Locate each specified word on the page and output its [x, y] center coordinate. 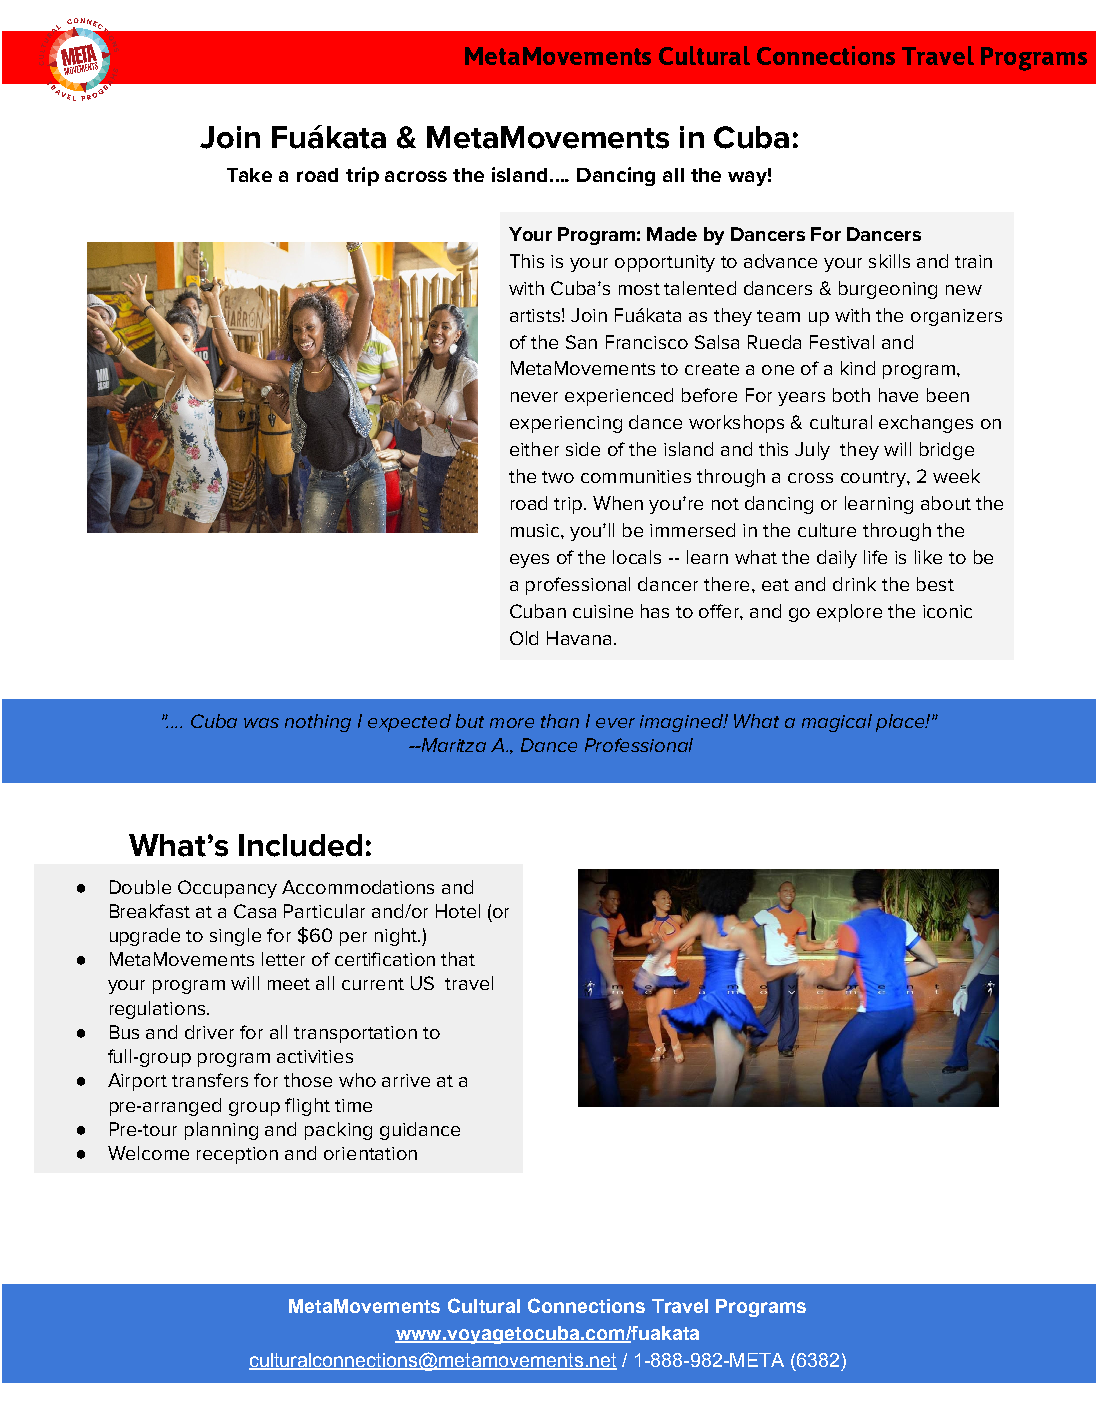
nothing [318, 723]
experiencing [566, 424]
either [534, 449]
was [261, 723]
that [458, 959]
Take [249, 175]
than [560, 721]
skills [889, 261]
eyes [529, 561]
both [851, 395]
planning [221, 1131]
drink [854, 584]
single [235, 937]
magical [837, 723]
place [901, 723]
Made [672, 234]
